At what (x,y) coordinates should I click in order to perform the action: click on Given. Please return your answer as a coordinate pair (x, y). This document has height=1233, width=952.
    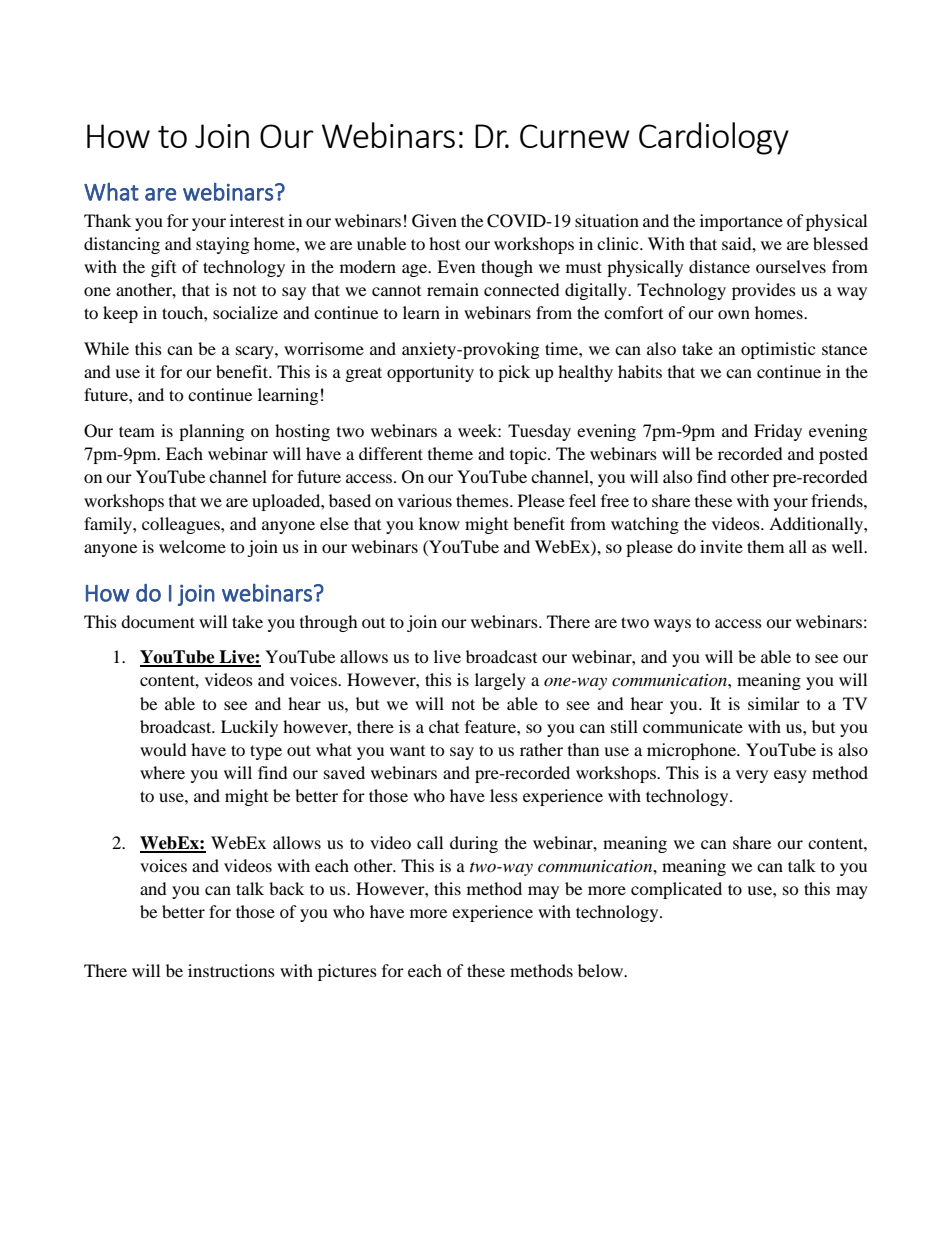
    Looking at the image, I should click on (434, 221).
